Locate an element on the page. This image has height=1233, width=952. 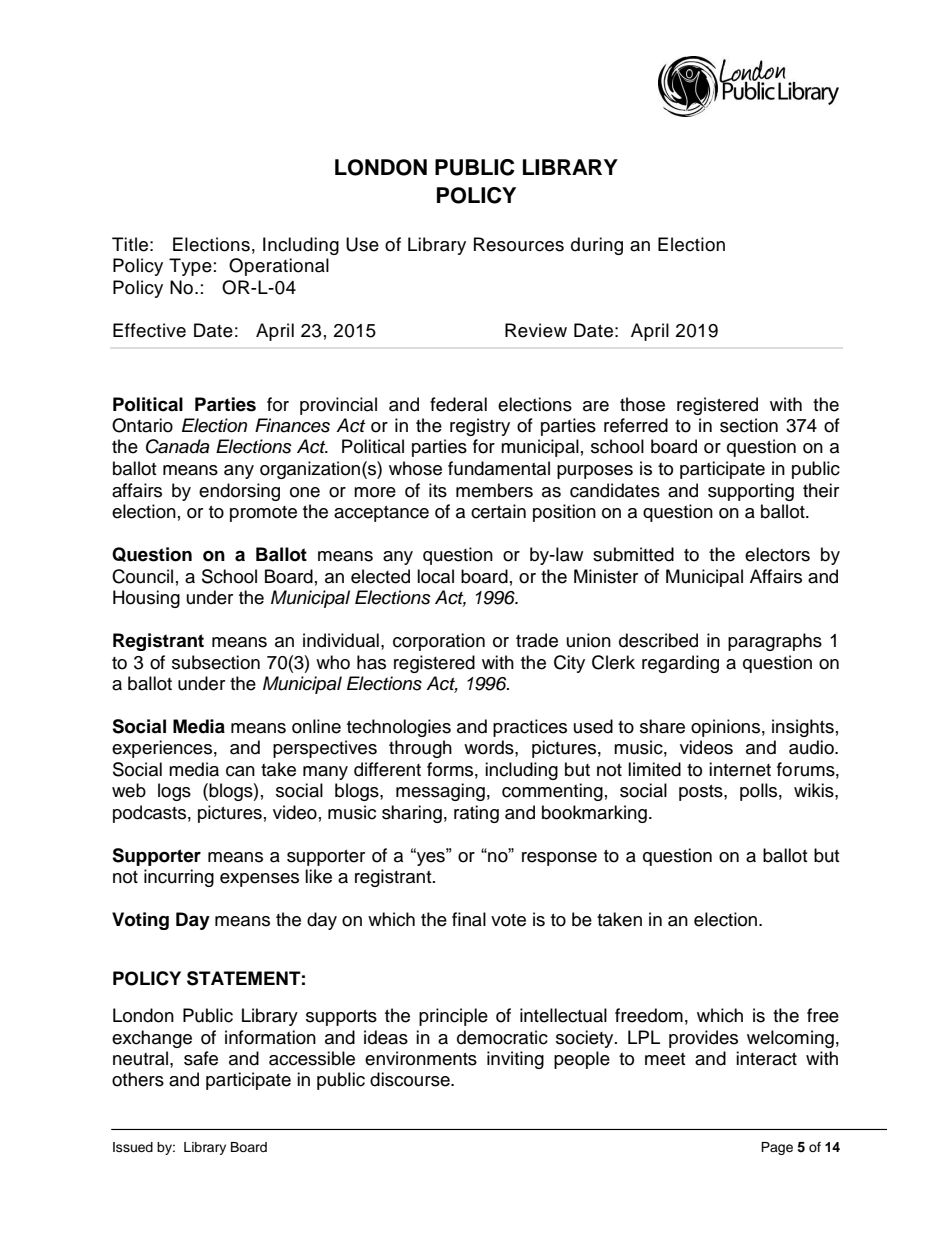
Housing is located at coordinates (146, 599).
